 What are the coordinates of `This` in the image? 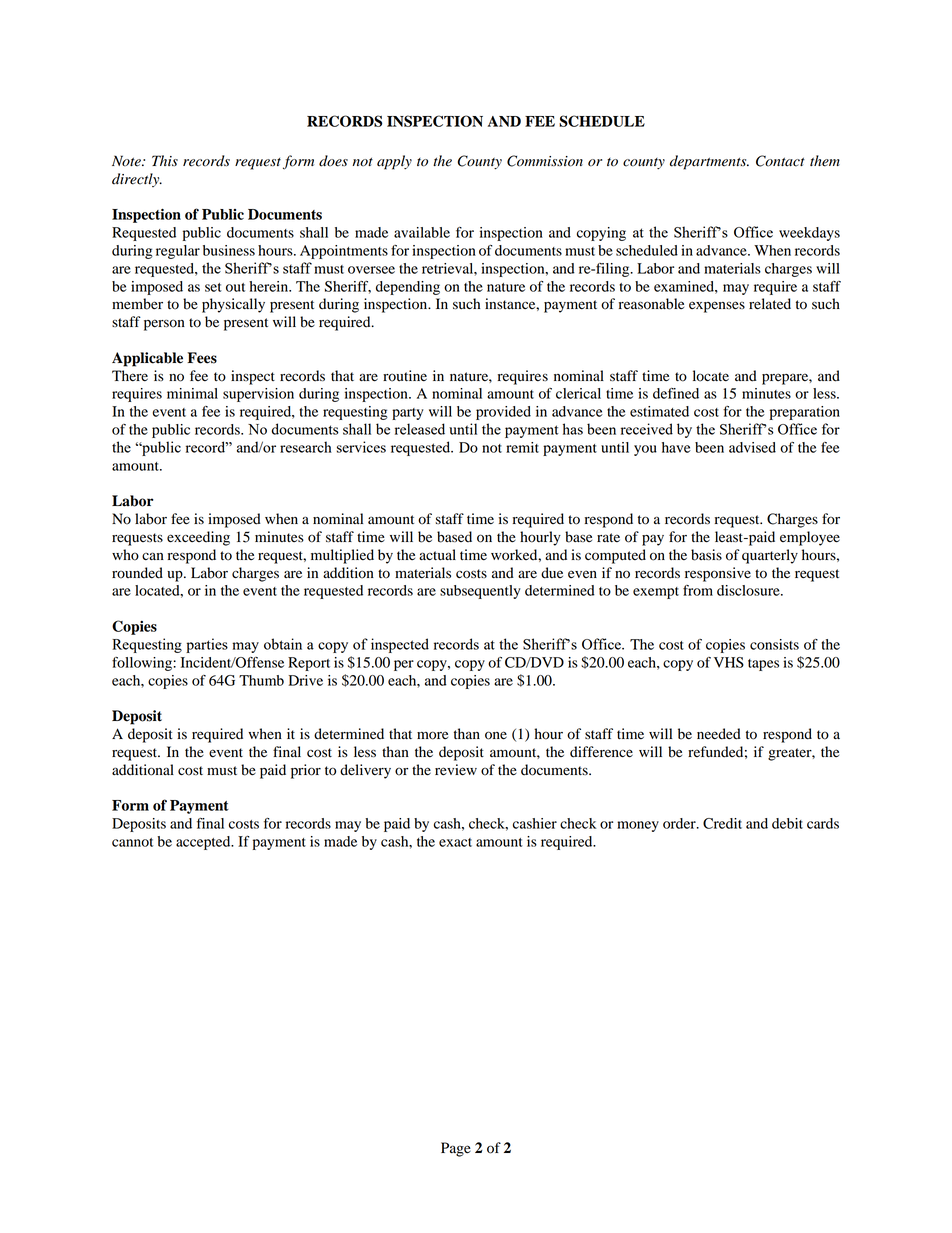 It's located at (165, 161).
